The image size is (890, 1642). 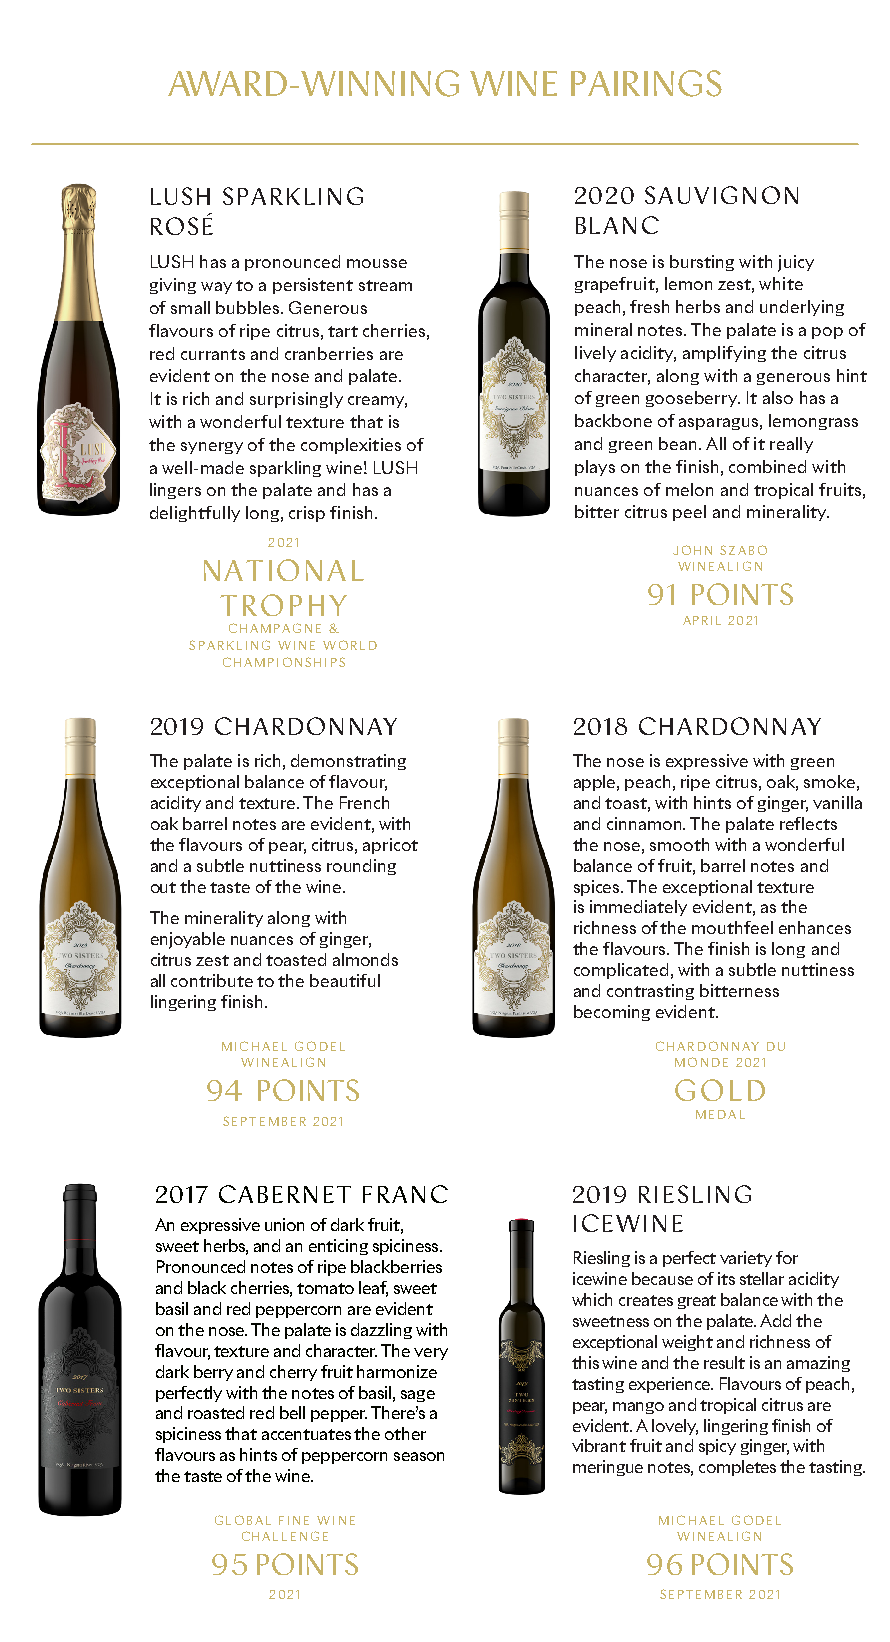 What do you see at coordinates (721, 195) in the screenshot?
I see `SAUVIGNON` at bounding box center [721, 195].
